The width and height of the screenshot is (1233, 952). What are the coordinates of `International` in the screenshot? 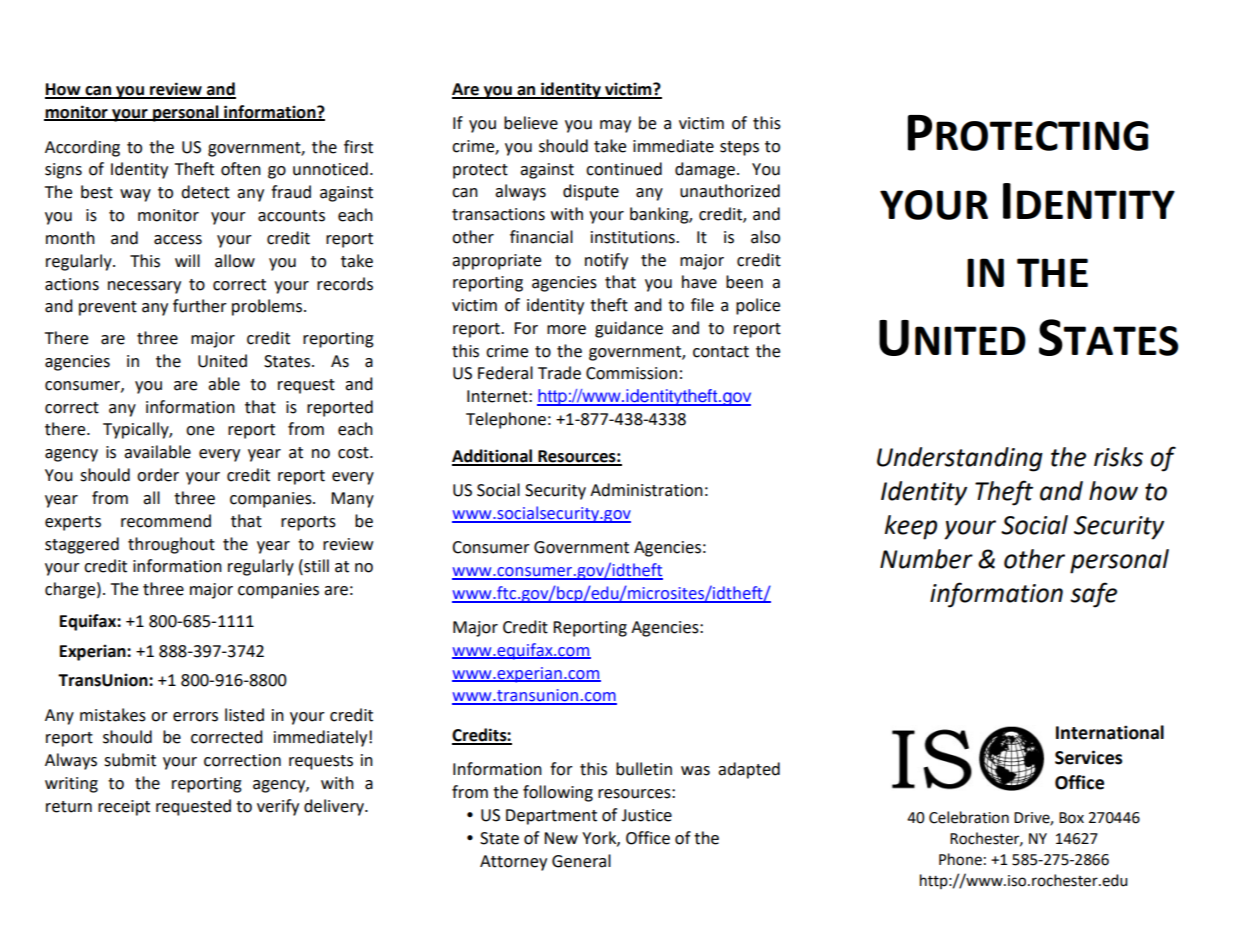 It's located at (1110, 732).
